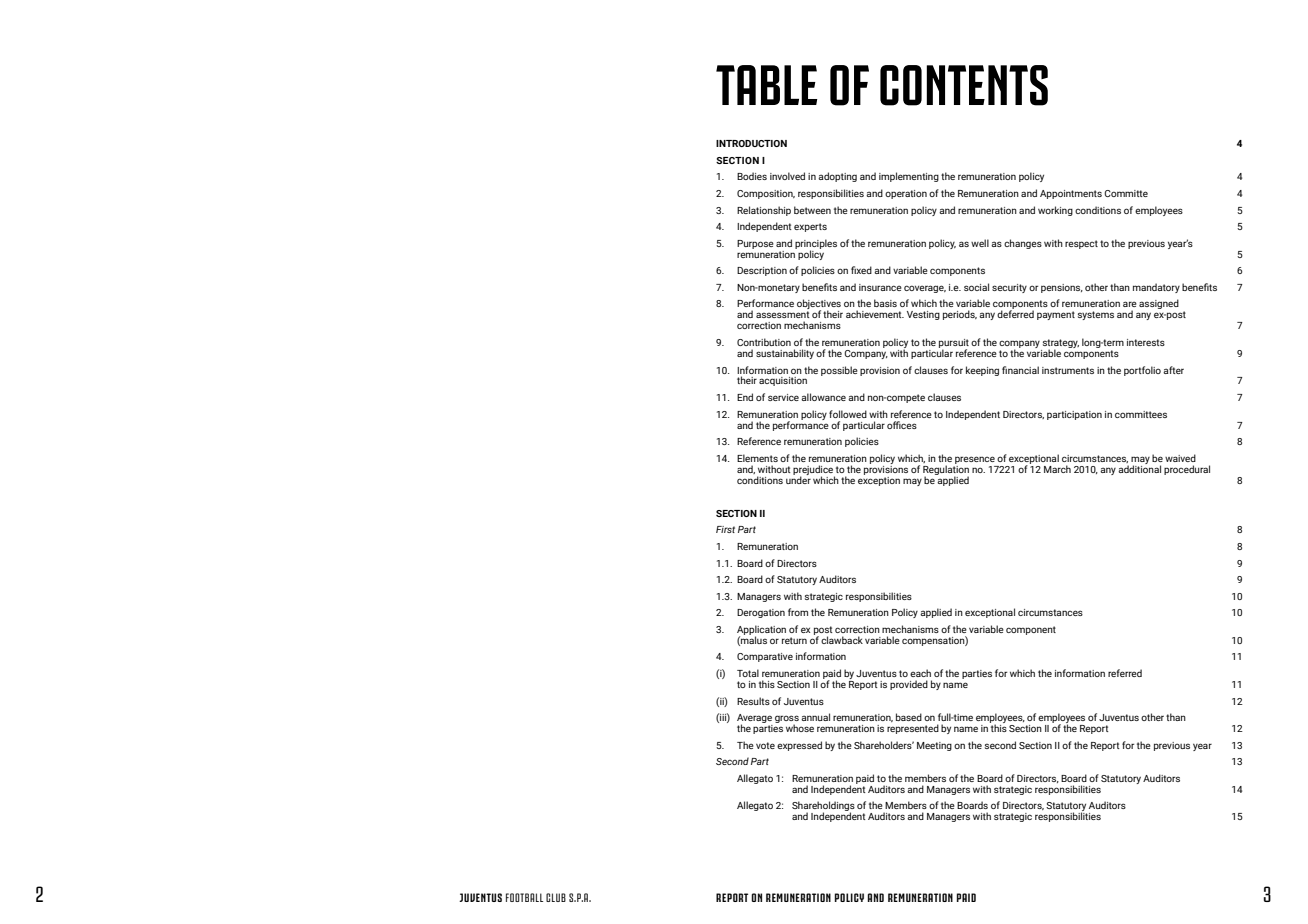  I want to click on Appointments, so click(1071, 194).
